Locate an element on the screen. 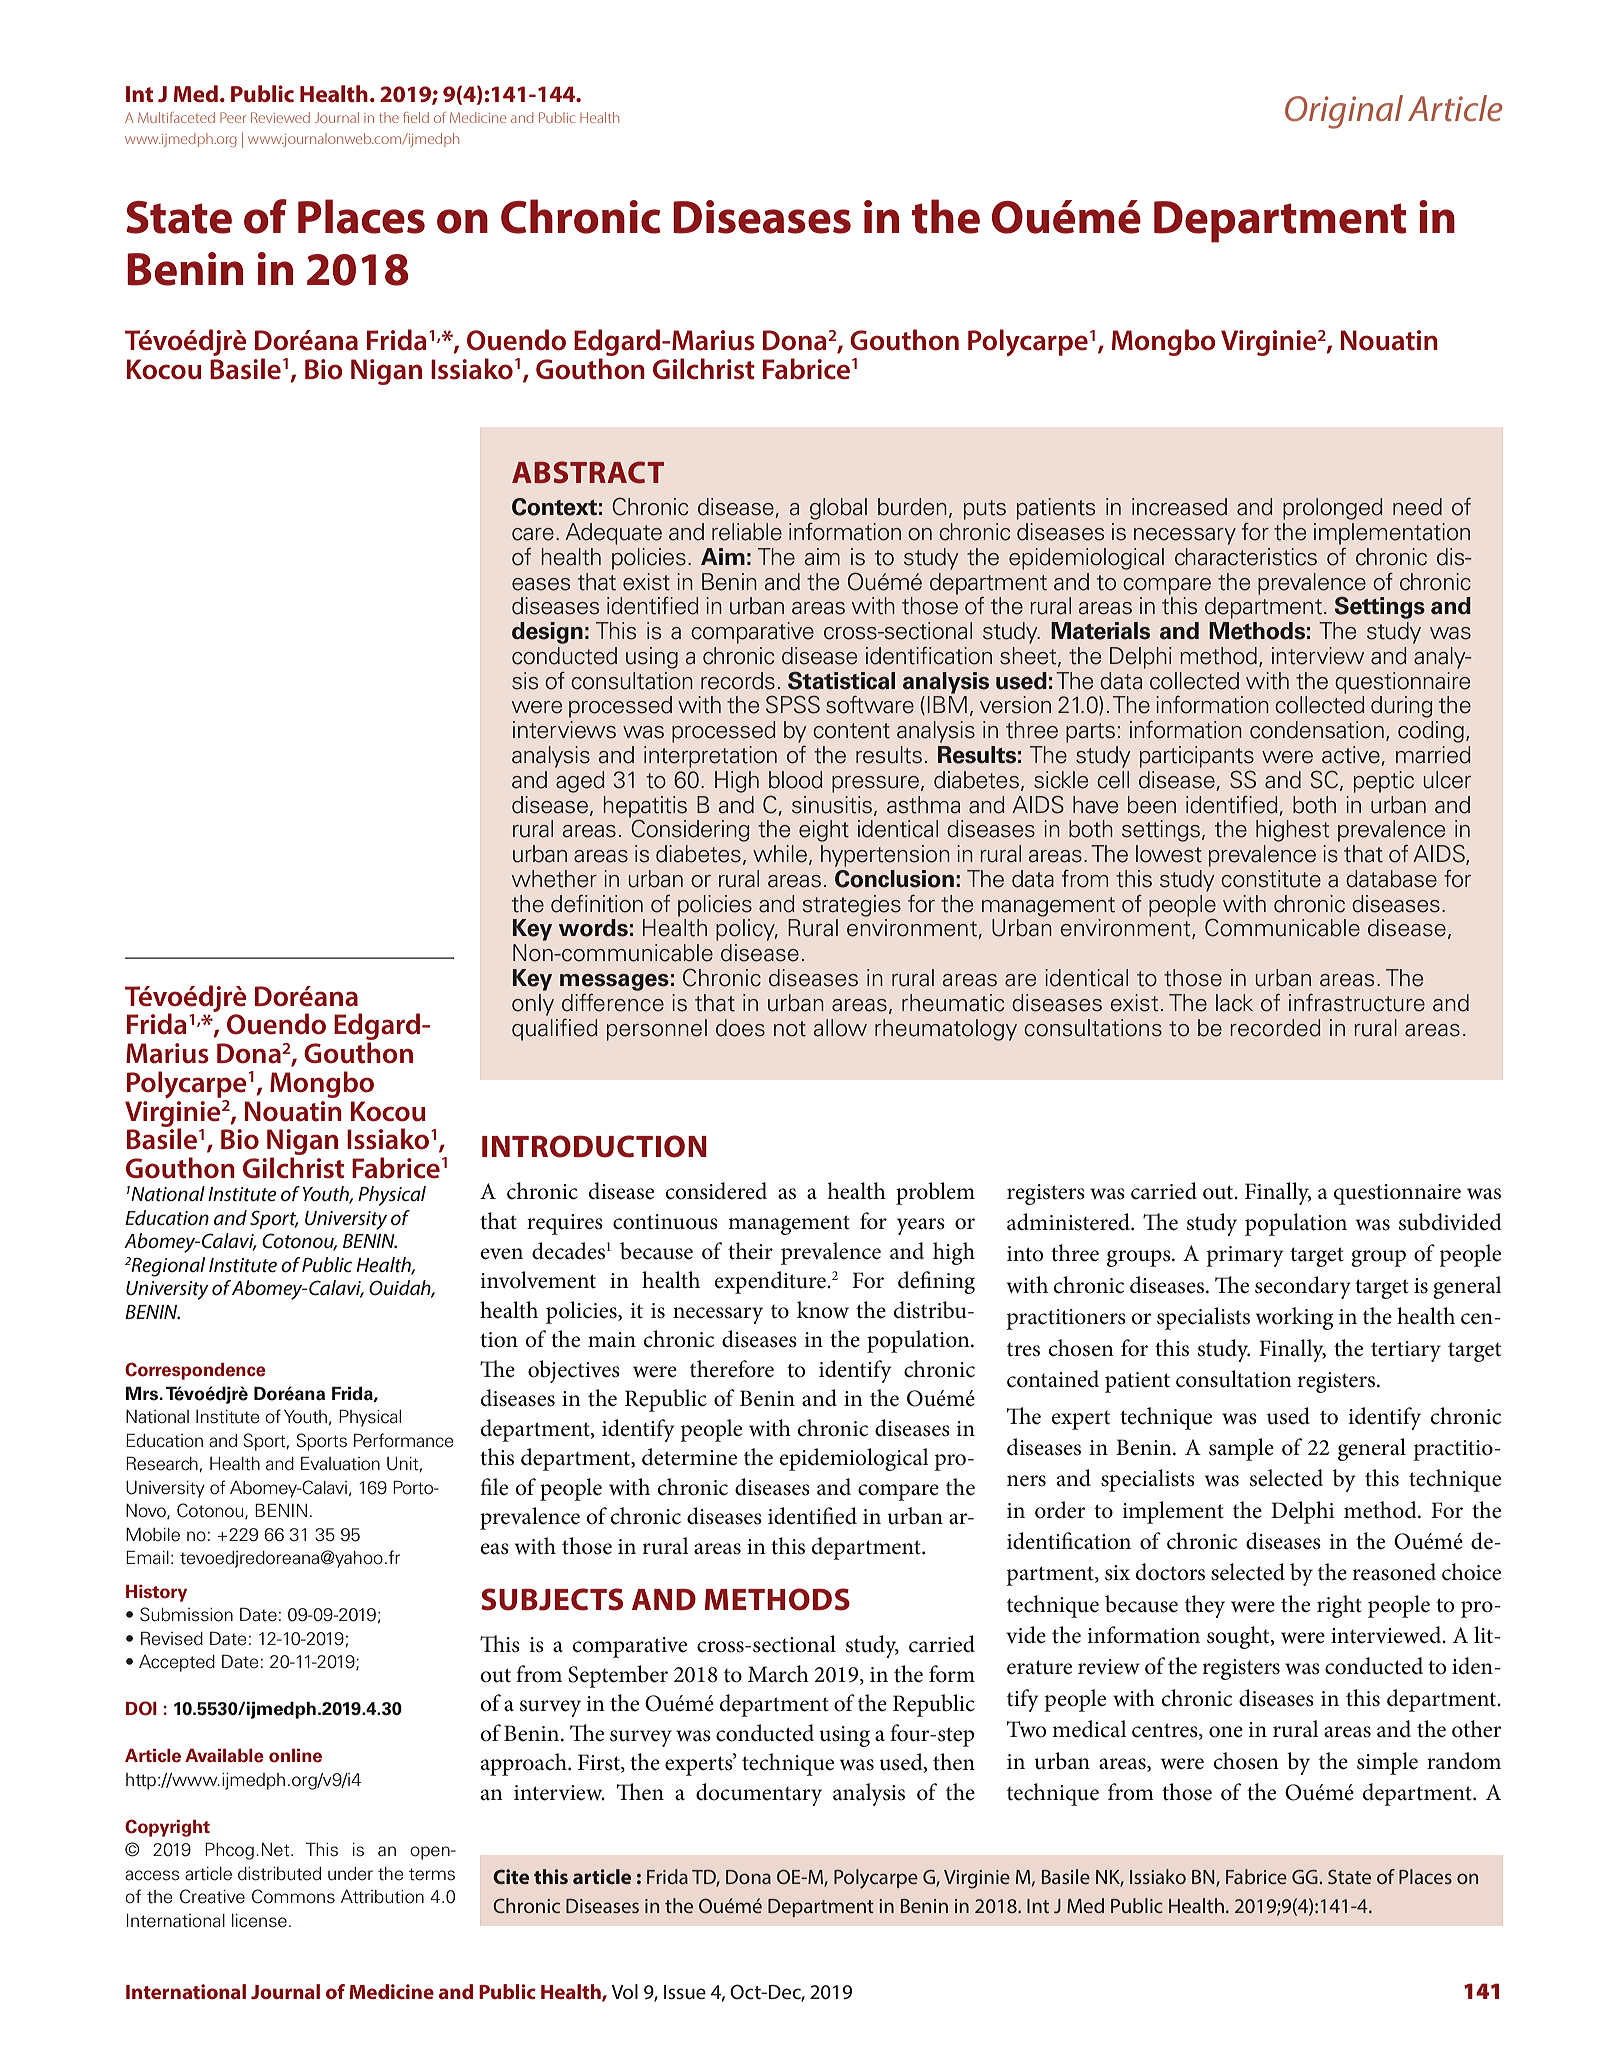  simple is located at coordinates (1387, 1763).
